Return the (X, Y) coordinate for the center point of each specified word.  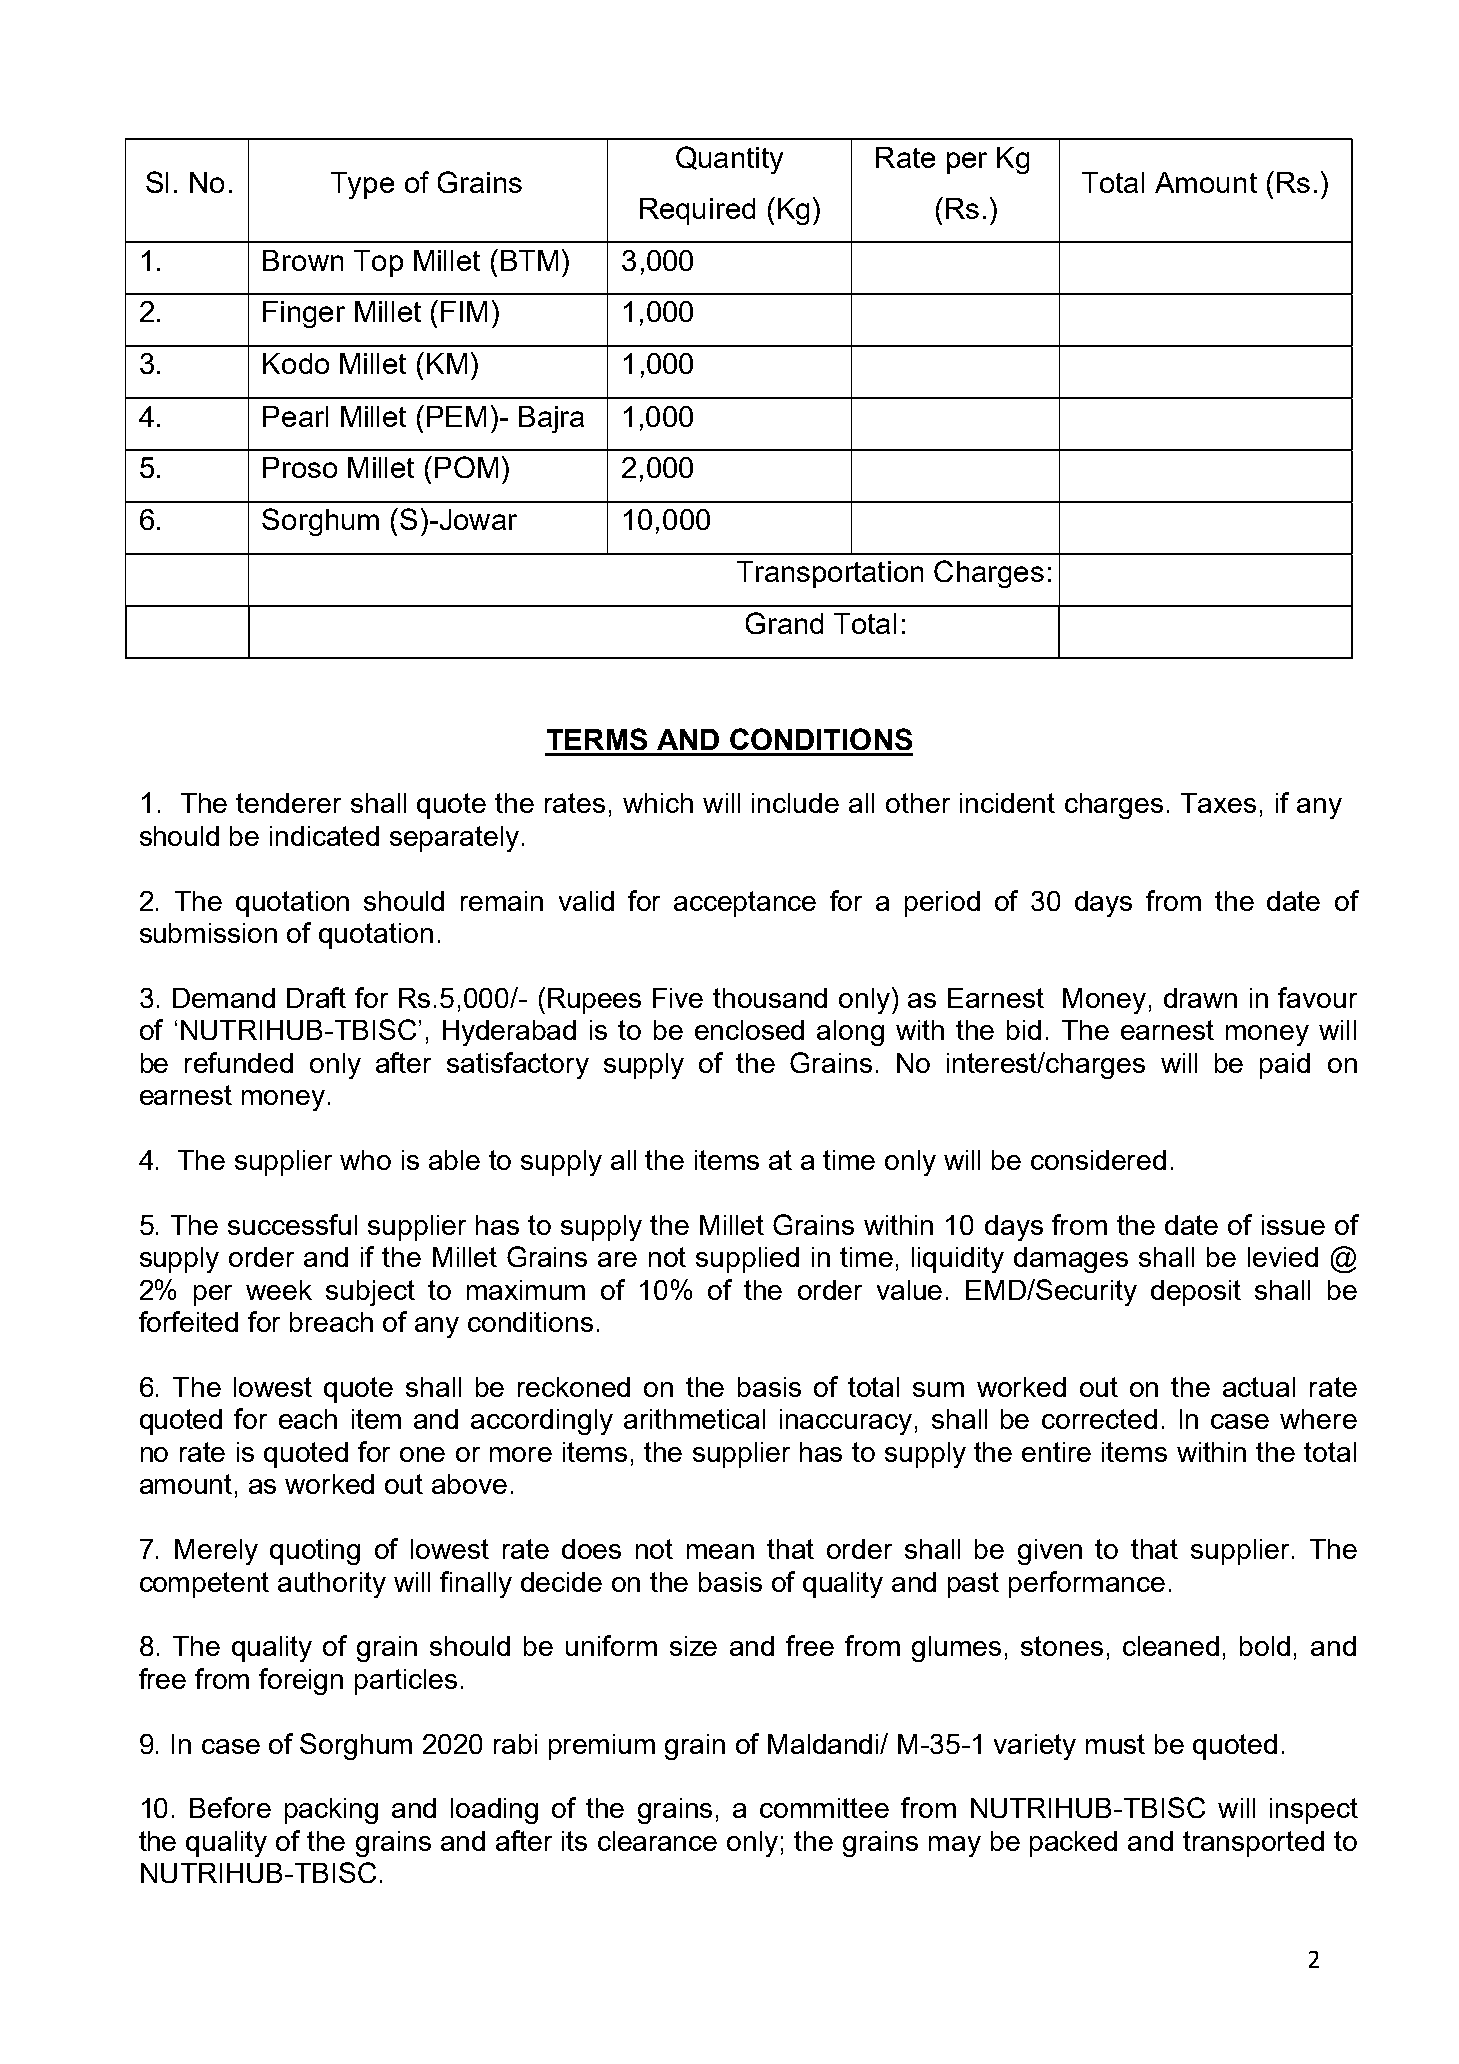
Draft (316, 997)
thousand (770, 998)
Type (362, 185)
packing (331, 1811)
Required (697, 211)
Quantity (729, 160)
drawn (1200, 998)
